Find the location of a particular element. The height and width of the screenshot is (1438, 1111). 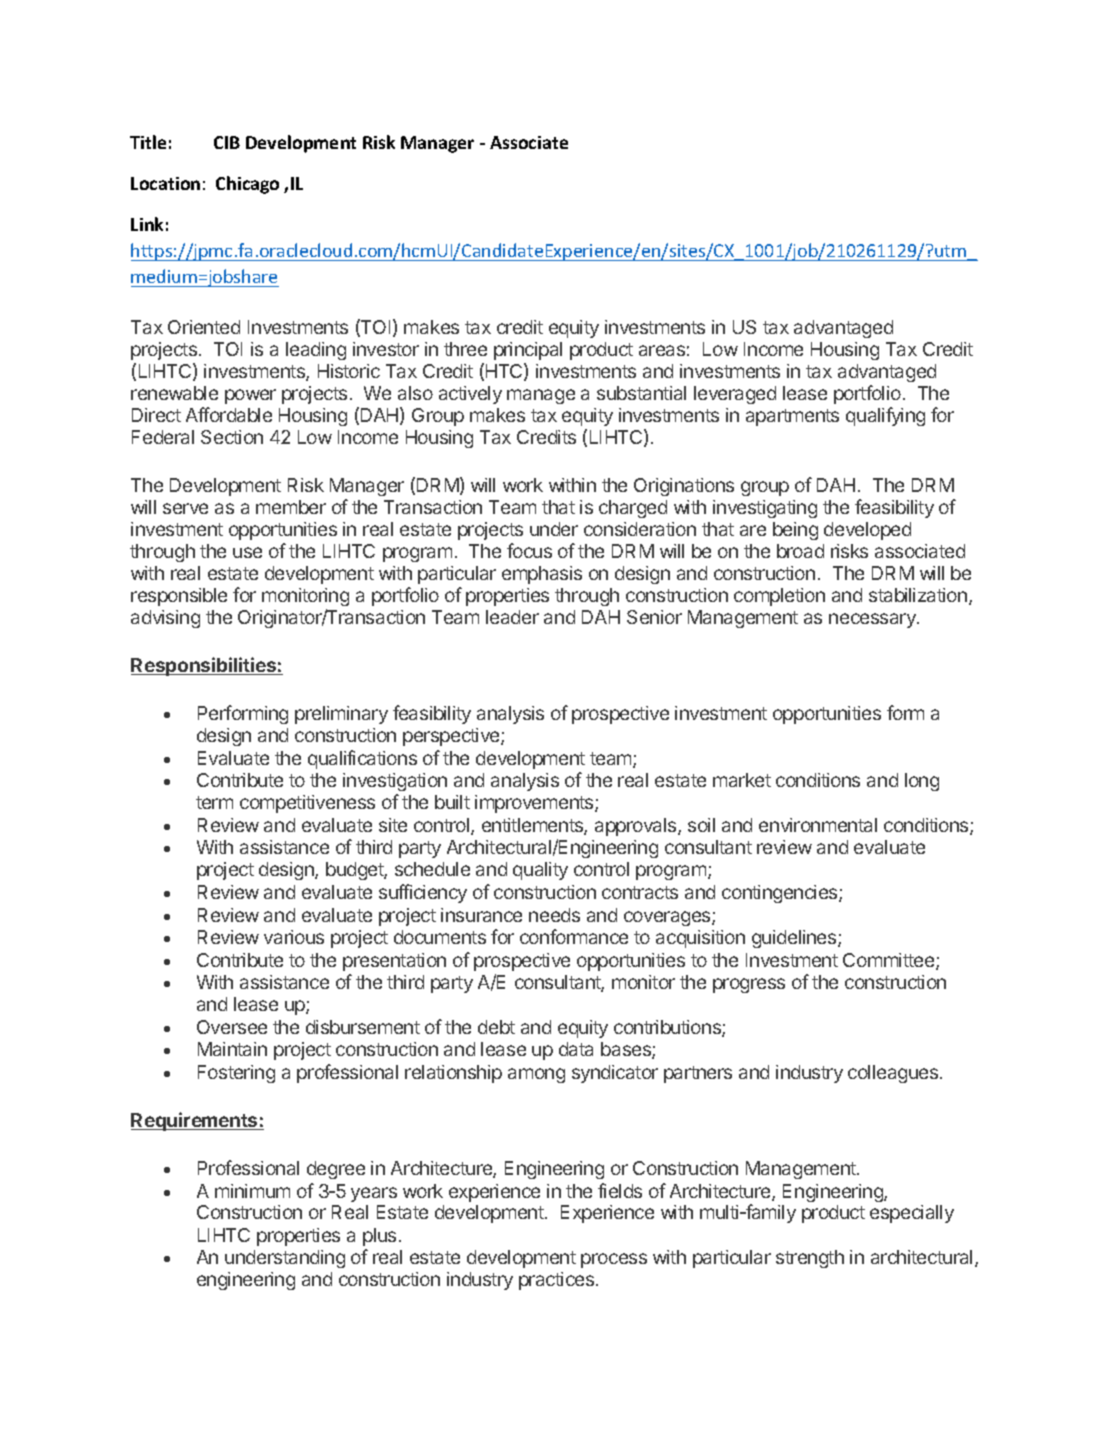

Section is located at coordinates (232, 437).
